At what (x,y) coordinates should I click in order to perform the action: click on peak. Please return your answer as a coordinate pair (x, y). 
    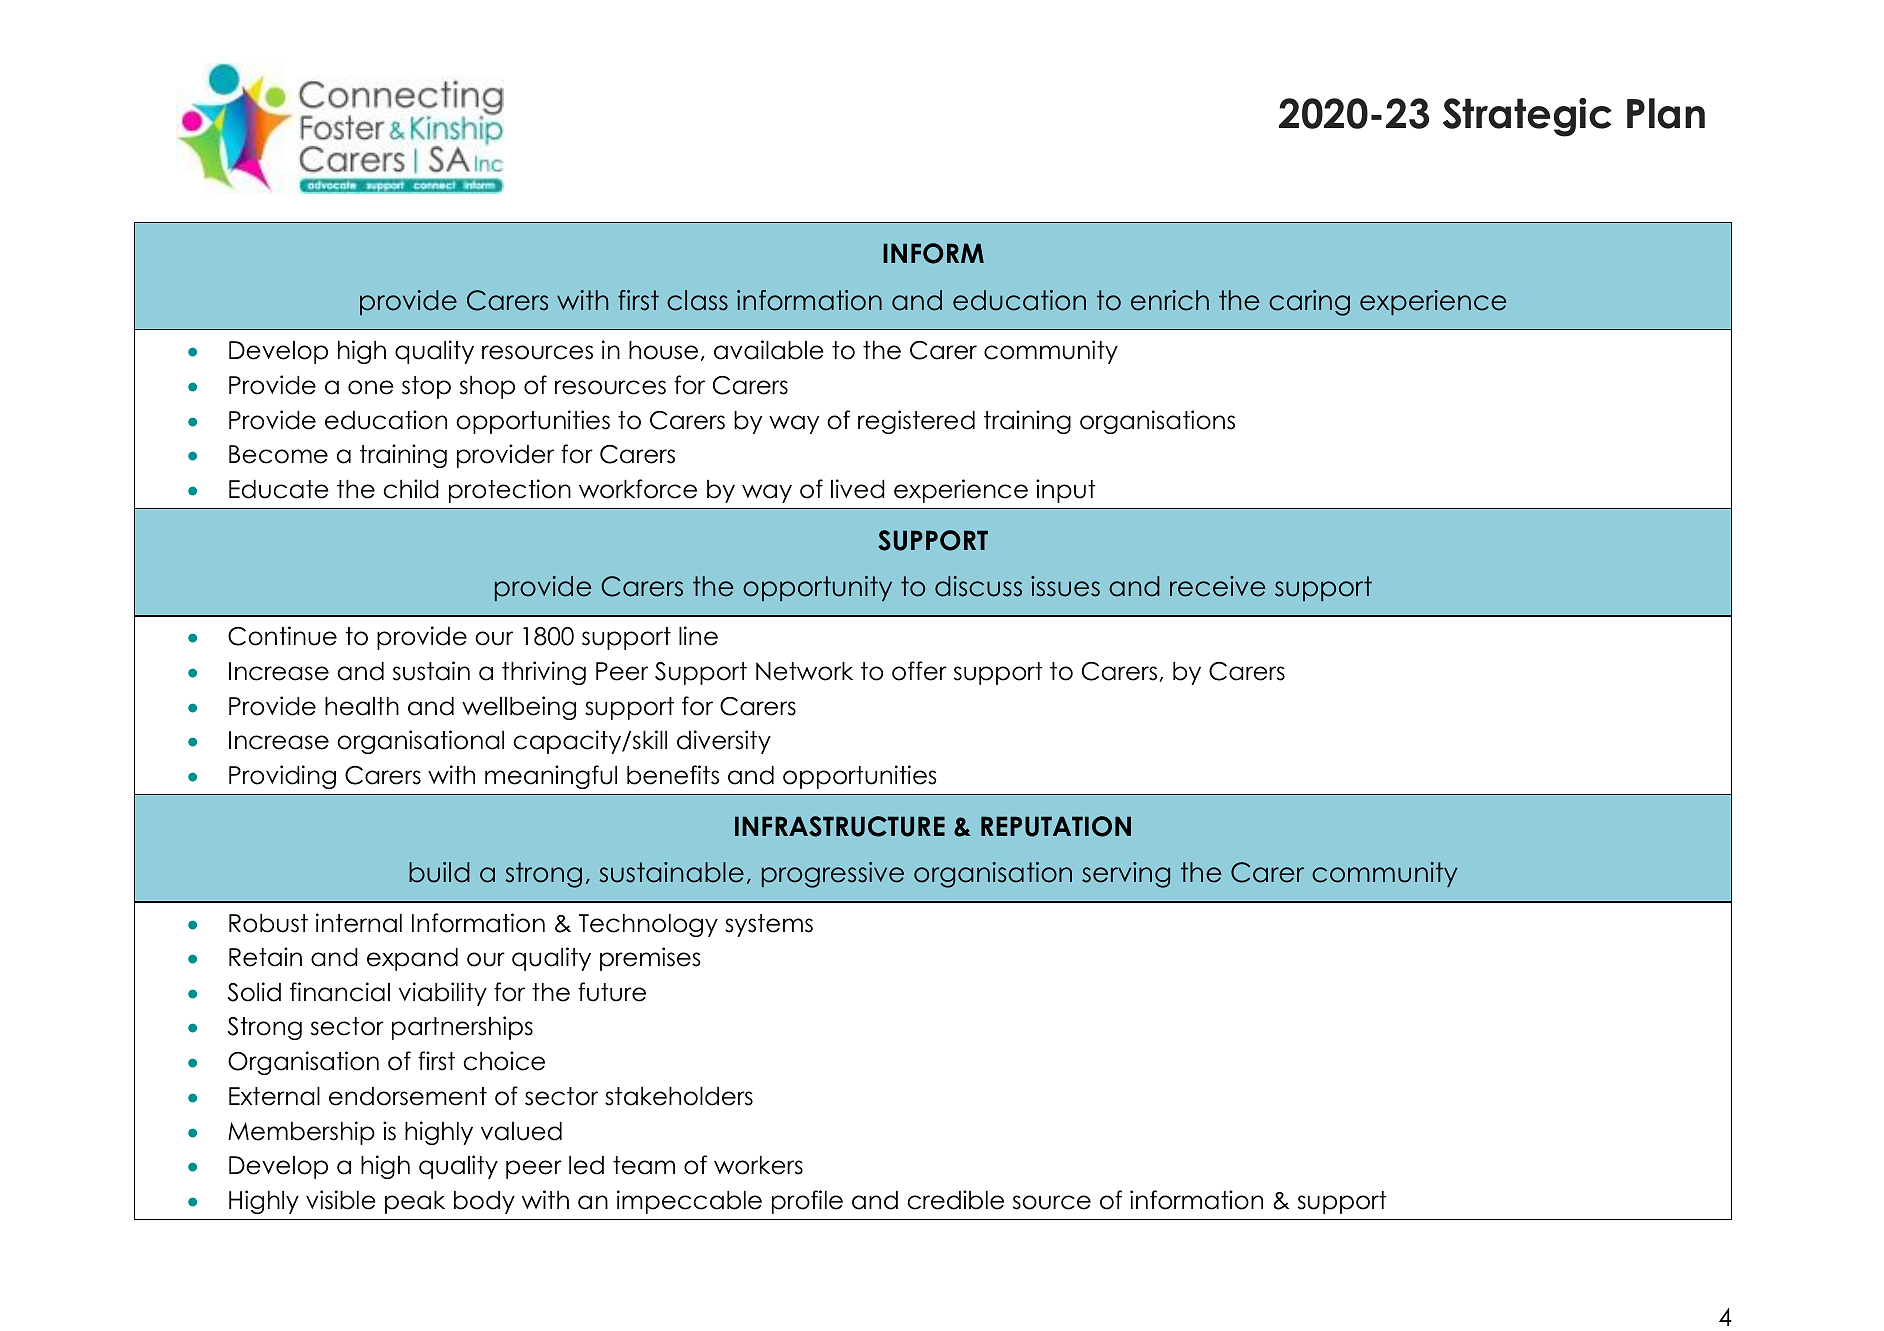
    Looking at the image, I should click on (415, 1202).
